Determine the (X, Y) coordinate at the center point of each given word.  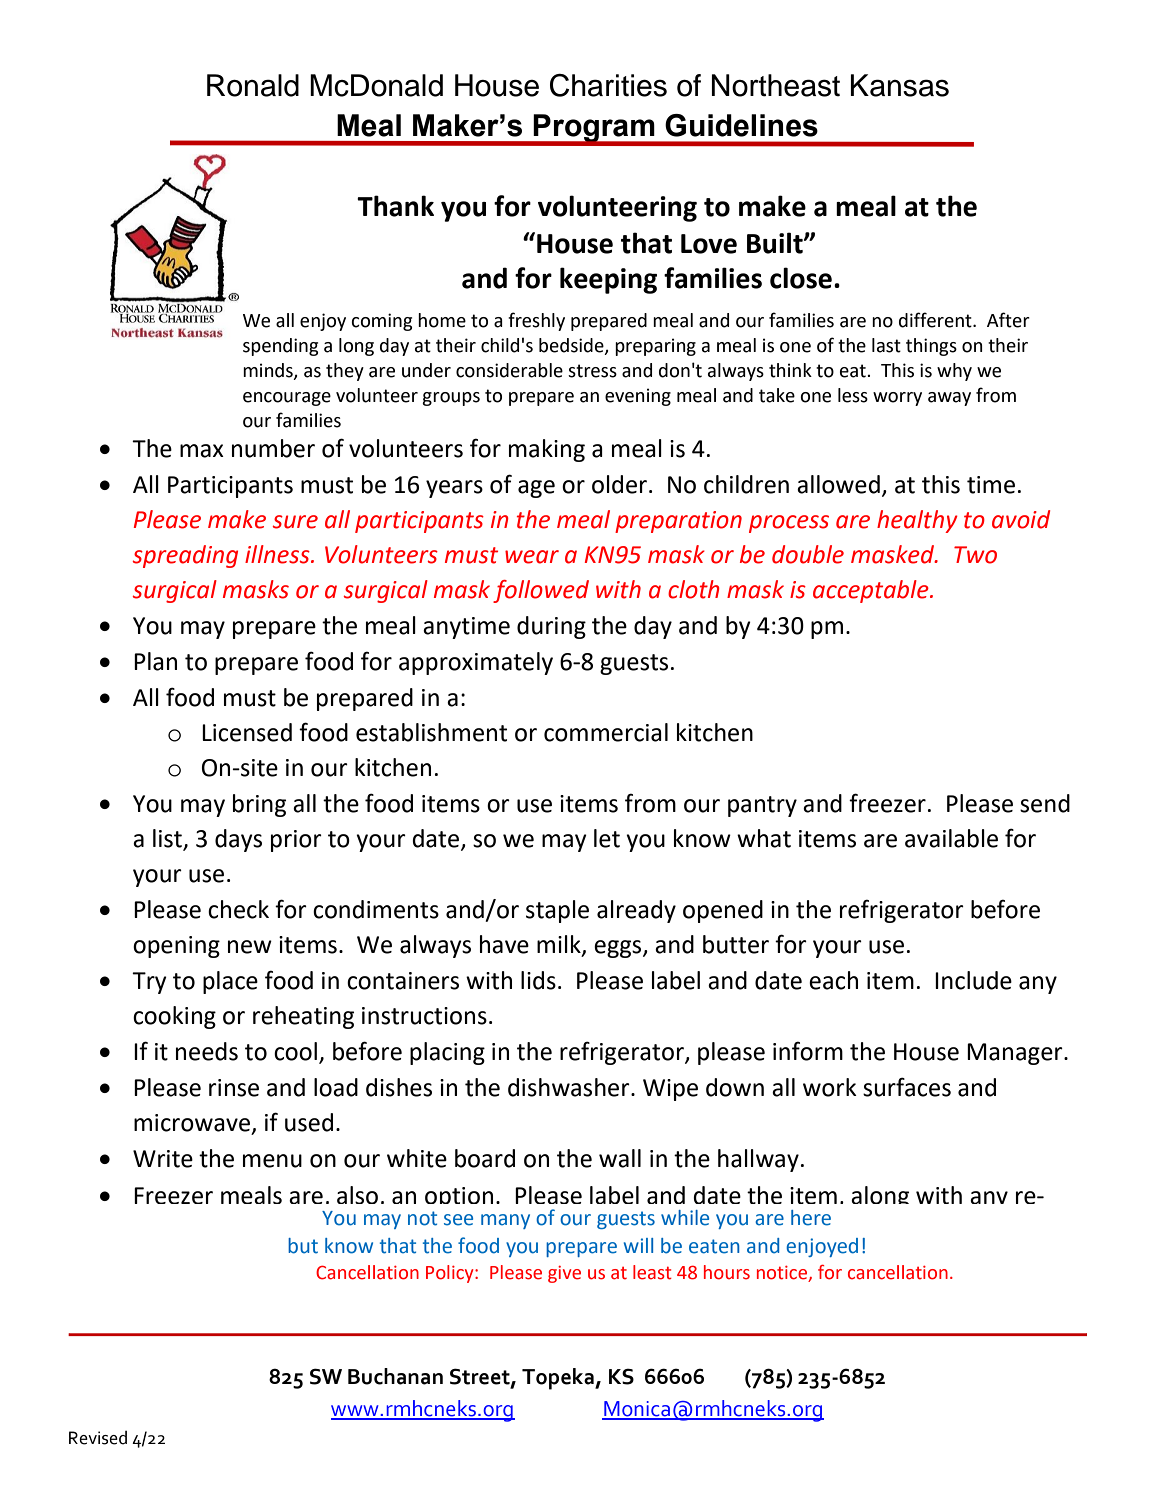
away (949, 399)
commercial (606, 732)
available (951, 838)
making (547, 450)
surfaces (907, 1087)
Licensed (247, 732)
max (202, 451)
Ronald (253, 85)
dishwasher (570, 1087)
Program (594, 129)
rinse (234, 1088)
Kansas (900, 85)
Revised (98, 1438)
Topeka (559, 1379)
